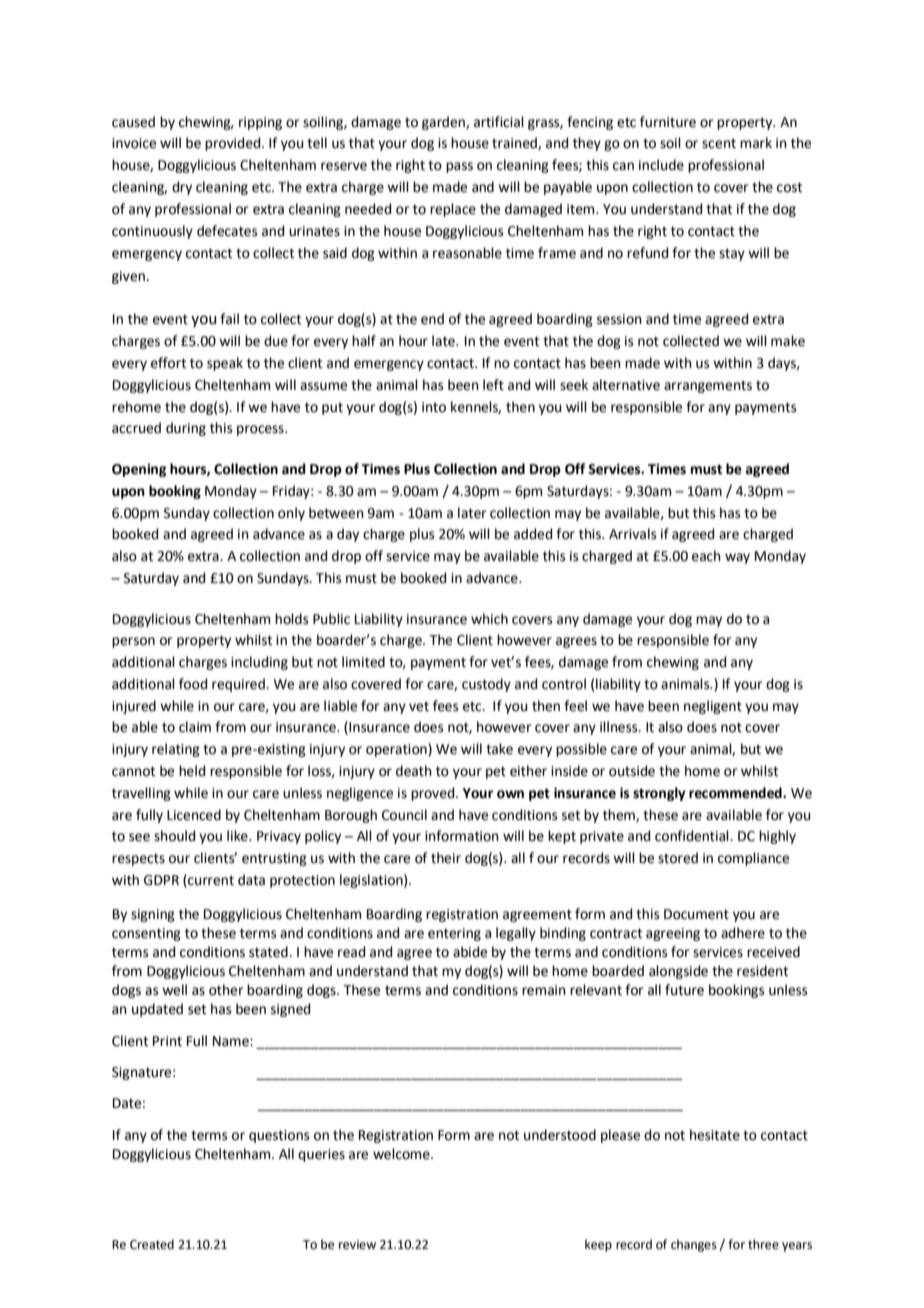  What do you see at coordinates (226, 990) in the screenshot?
I see `other` at bounding box center [226, 990].
